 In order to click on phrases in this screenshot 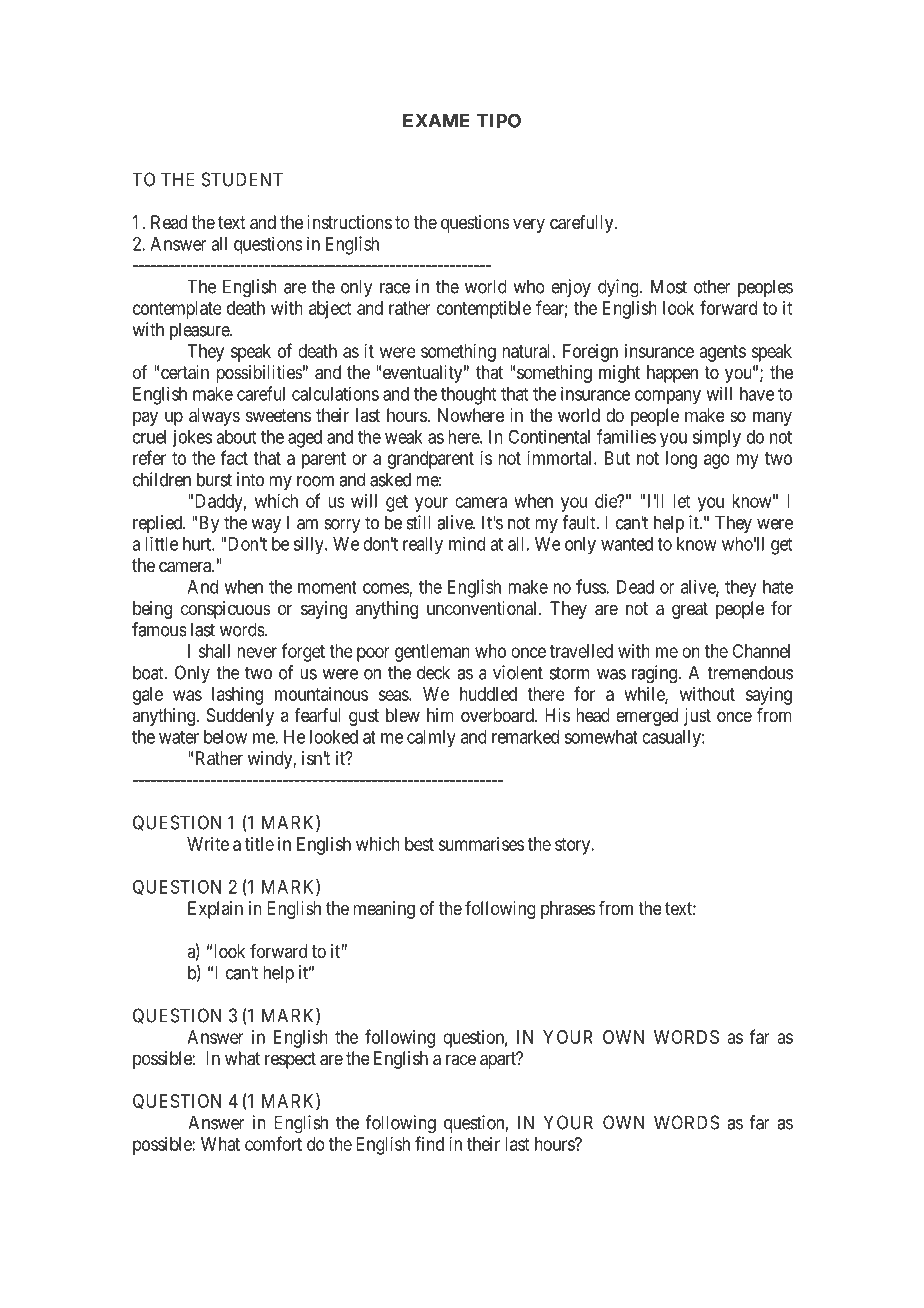, I will do `click(568, 910)`.
